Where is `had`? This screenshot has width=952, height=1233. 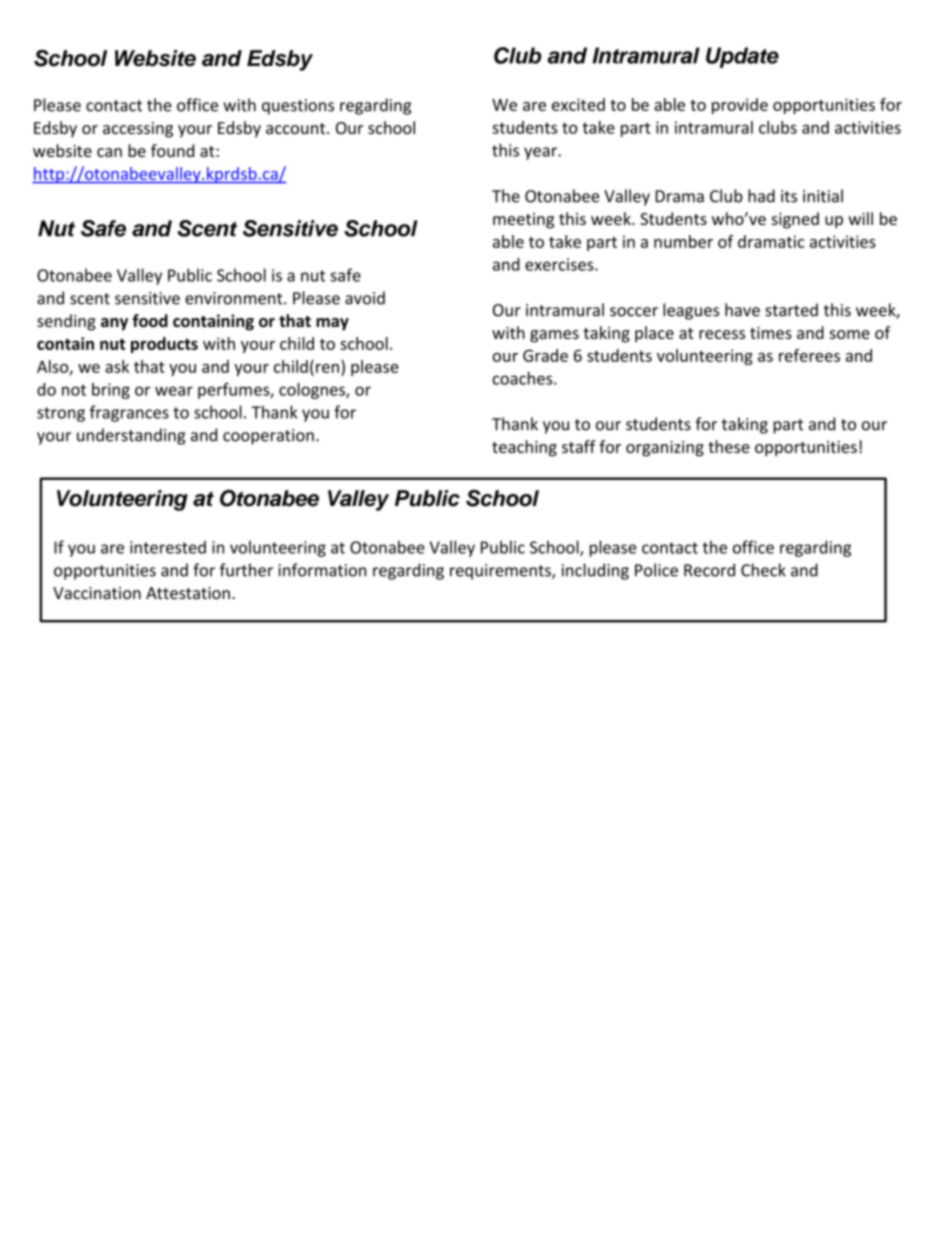
had is located at coordinates (761, 196).
